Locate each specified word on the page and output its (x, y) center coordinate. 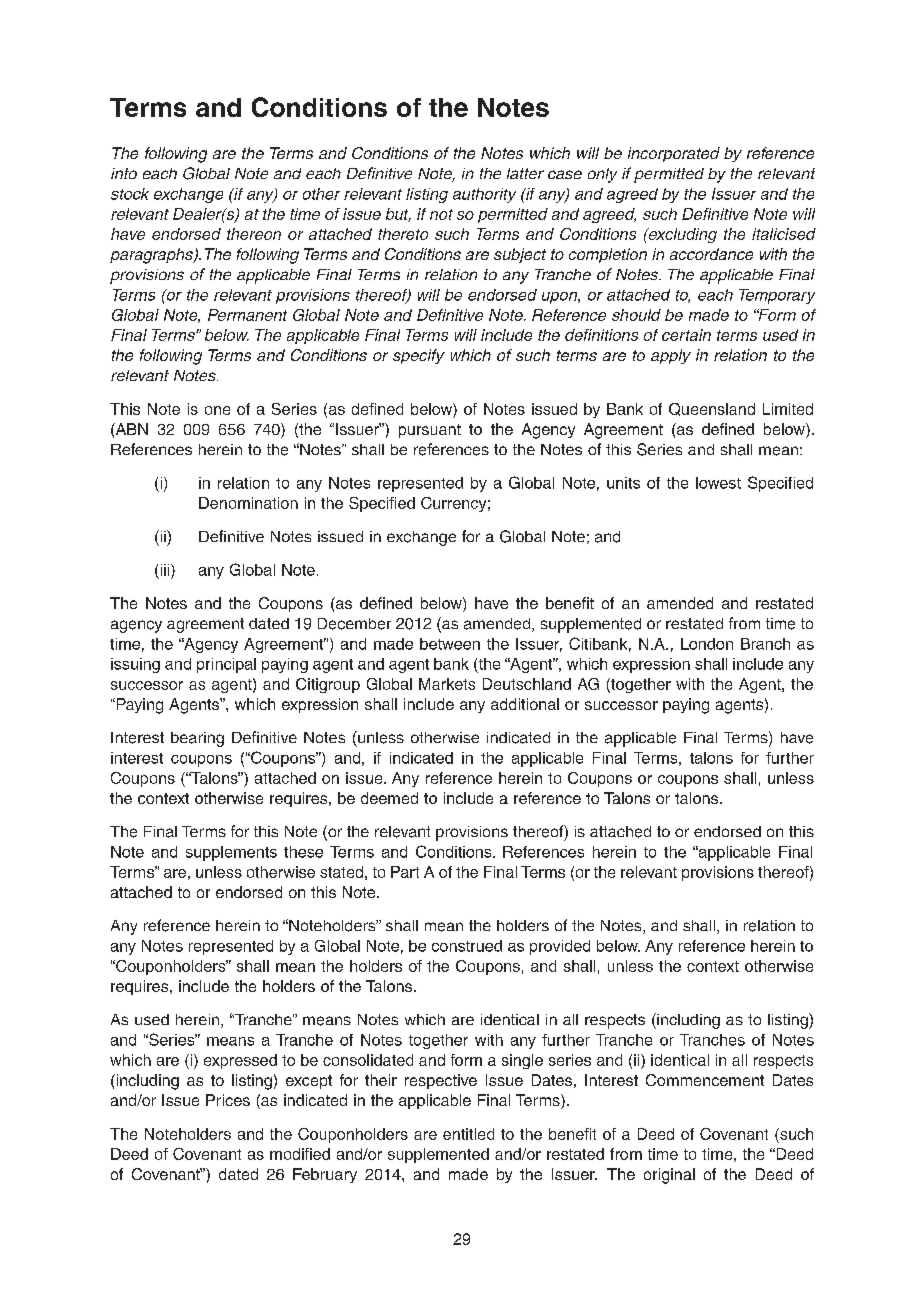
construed (467, 946)
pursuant (430, 431)
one (217, 410)
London (707, 644)
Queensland (712, 409)
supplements (231, 853)
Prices (228, 1100)
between (450, 644)
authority (484, 195)
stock (130, 194)
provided (560, 947)
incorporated (674, 154)
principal (226, 665)
